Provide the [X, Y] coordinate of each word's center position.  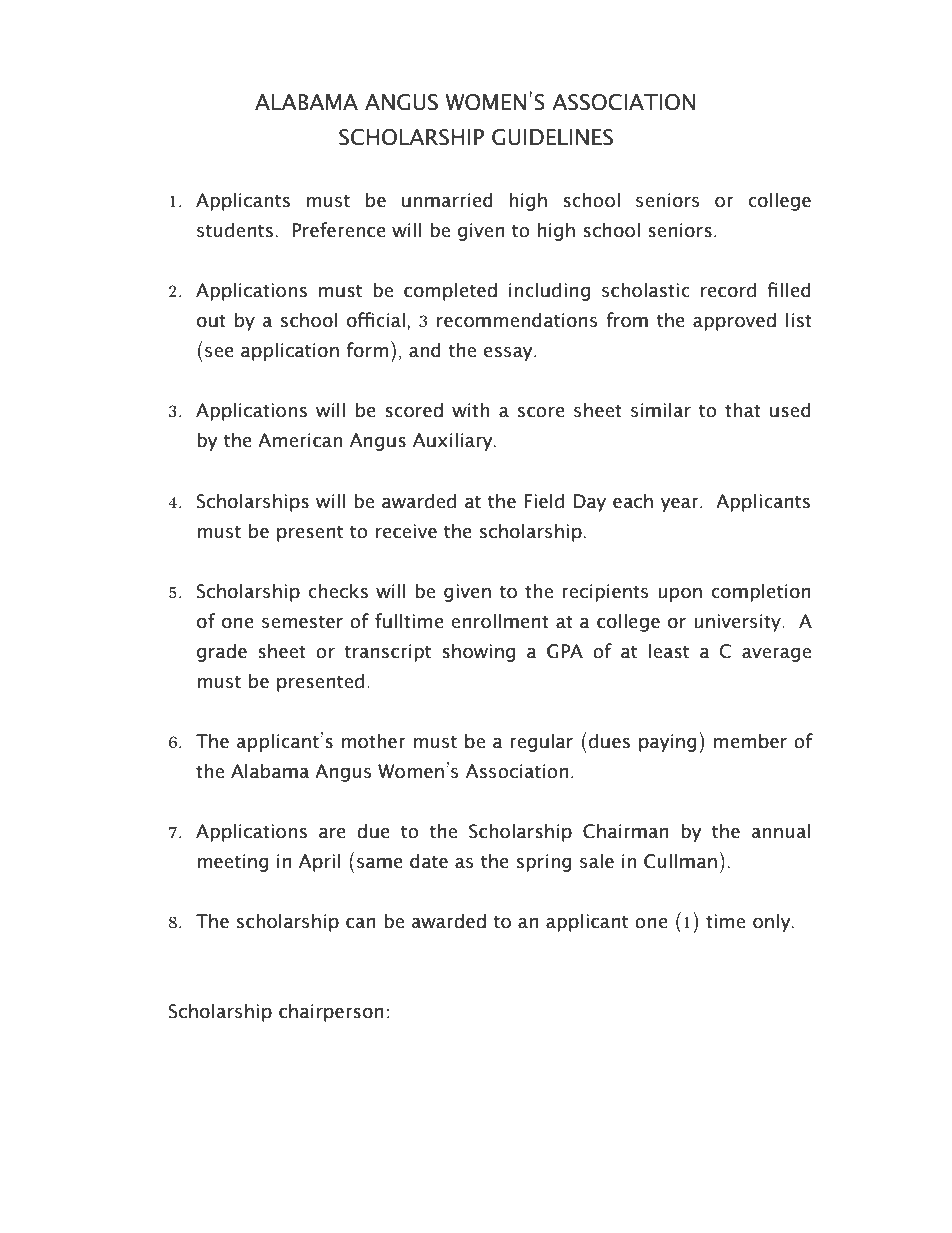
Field [544, 501]
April [319, 862]
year [681, 504]
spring [544, 863]
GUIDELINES [552, 137]
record [728, 290]
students [235, 230]
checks [338, 591]
